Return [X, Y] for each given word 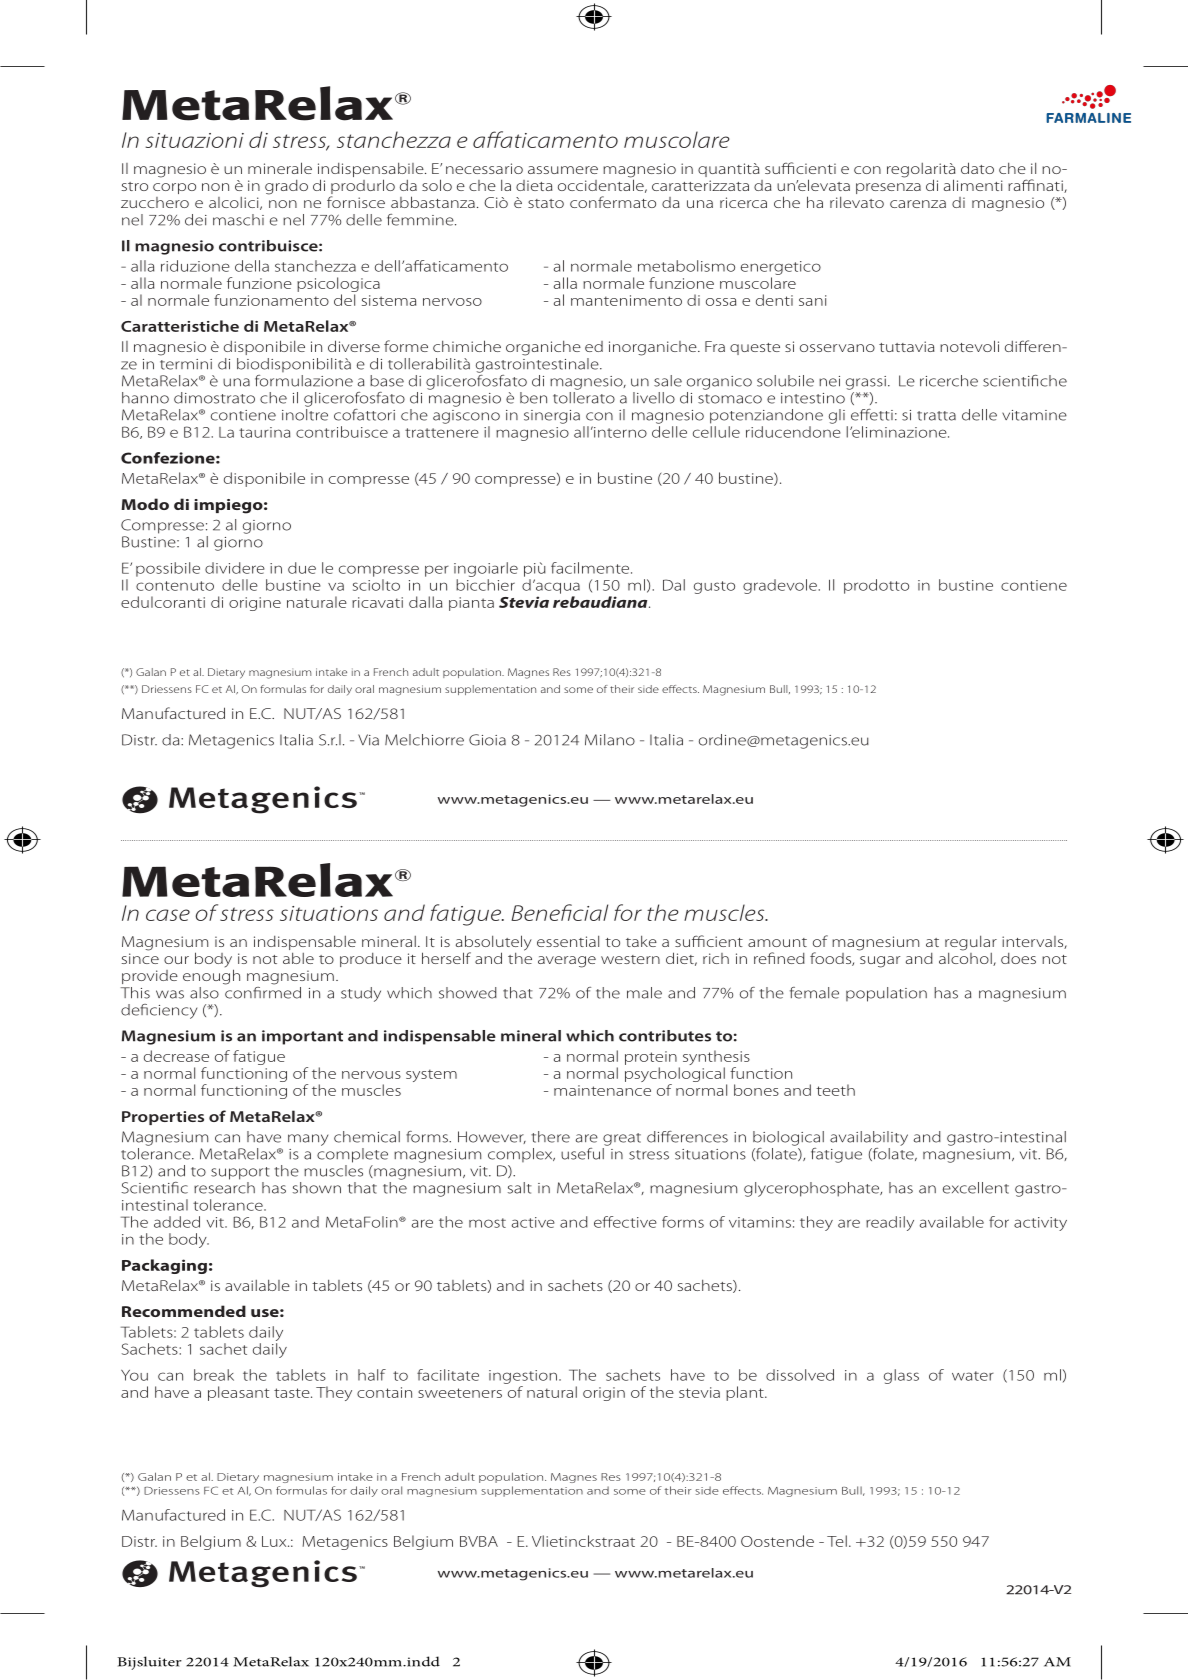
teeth [835, 1090]
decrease [176, 1056]
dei [196, 220]
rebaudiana [601, 602]
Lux [275, 1541]
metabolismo [686, 266]
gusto [714, 587]
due [302, 568]
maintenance [602, 1090]
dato [977, 168]
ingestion [523, 1377]
